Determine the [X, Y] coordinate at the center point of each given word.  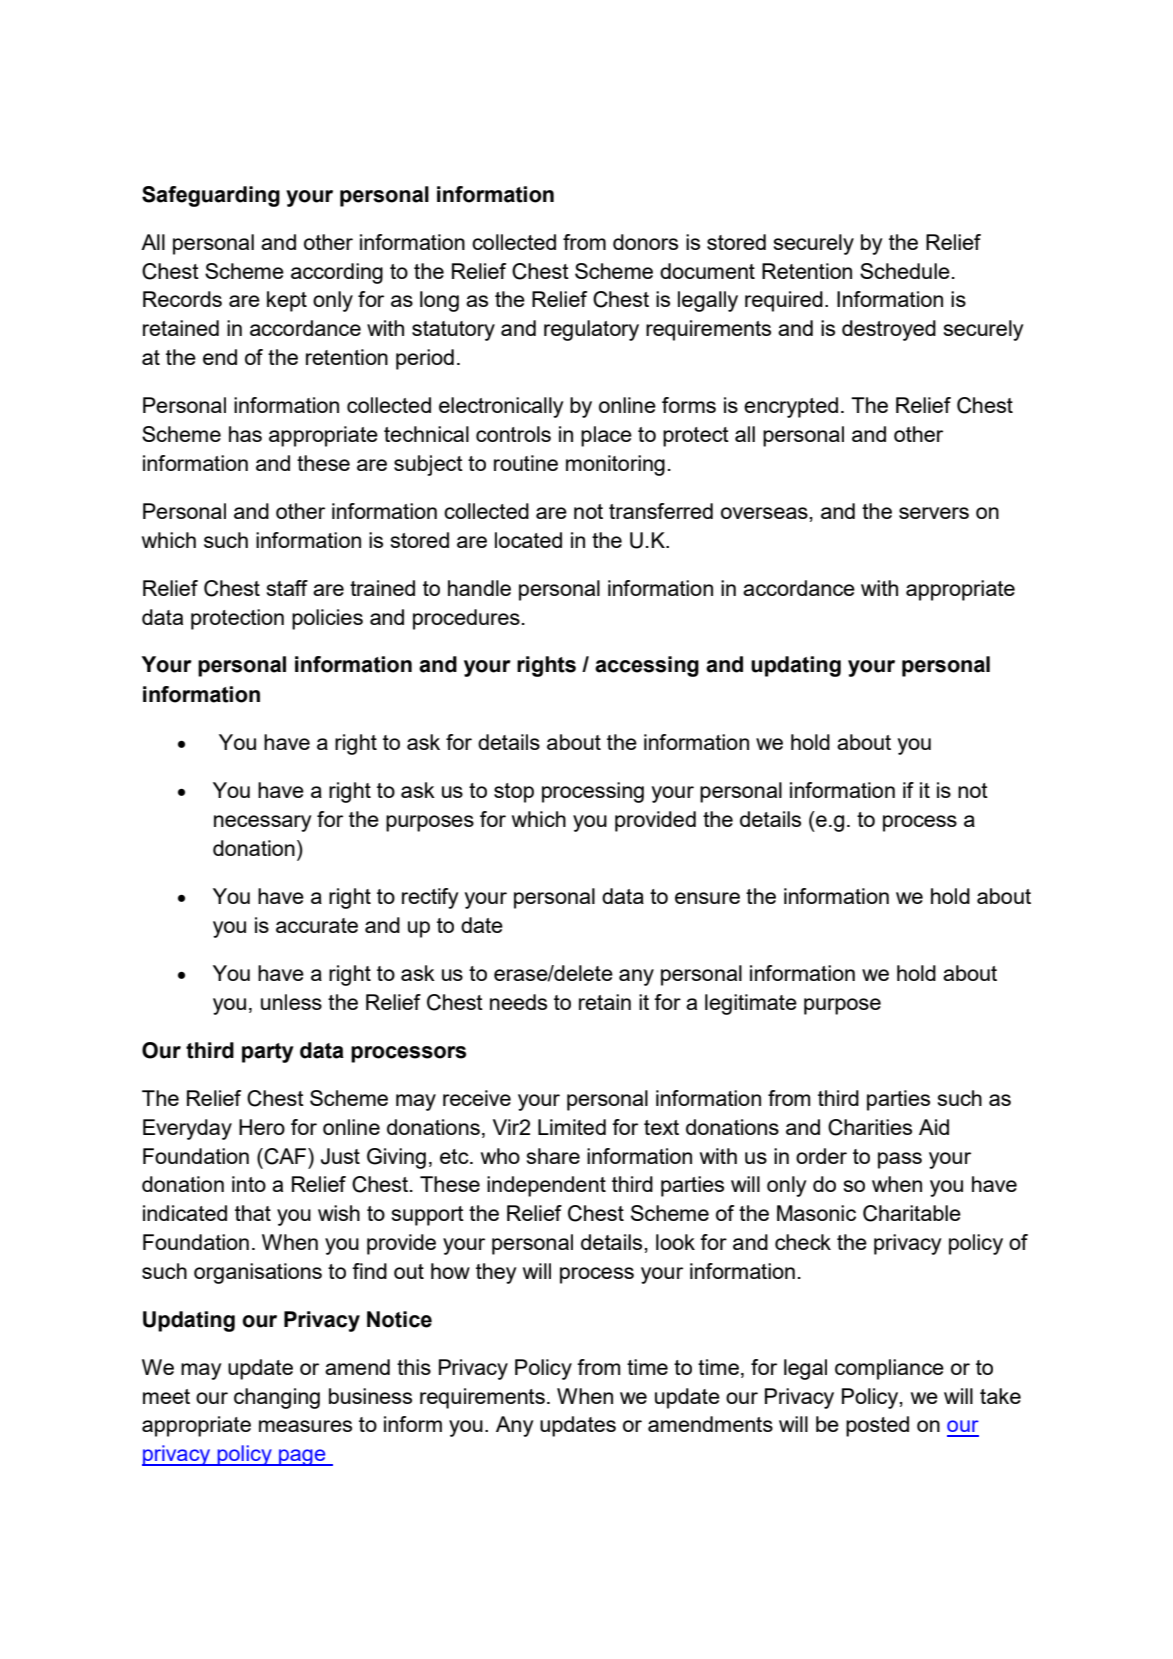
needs [518, 1002]
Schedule [905, 271]
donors [645, 242]
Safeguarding [211, 196]
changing [277, 1398]
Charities [870, 1127]
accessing [647, 666]
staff [287, 588]
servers [934, 513]
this [414, 1367]
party [268, 1053]
